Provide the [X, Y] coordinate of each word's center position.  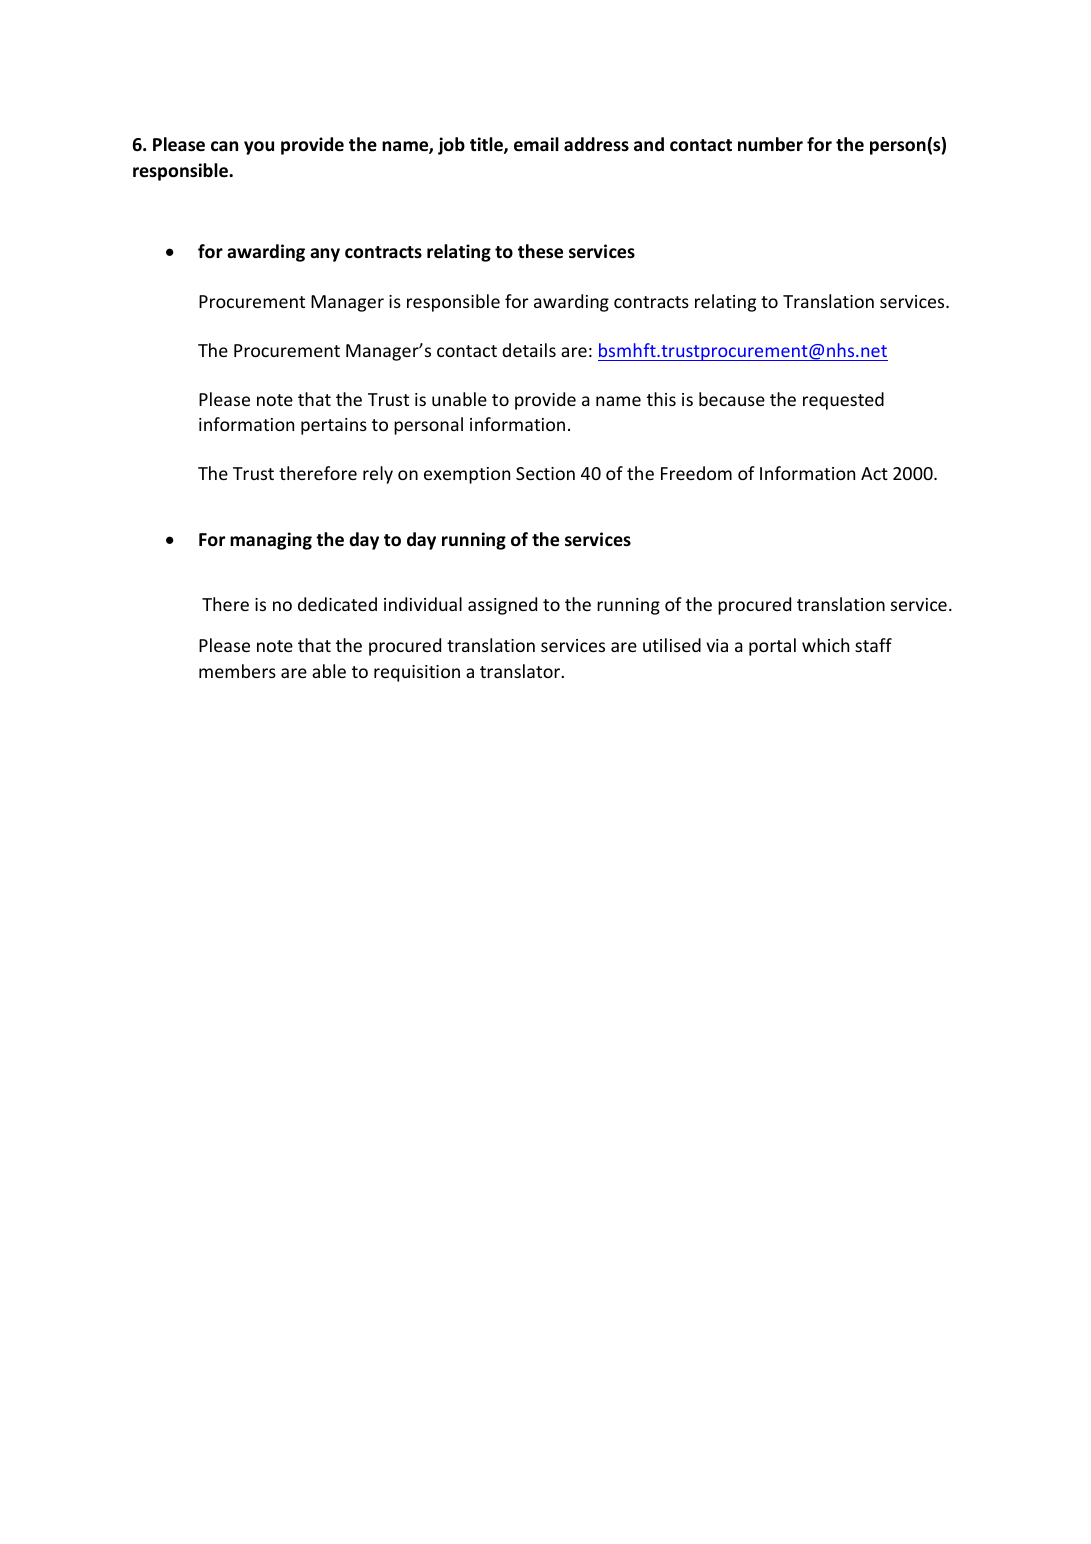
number [770, 144]
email [536, 144]
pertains [334, 426]
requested [843, 401]
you [259, 148]
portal [772, 647]
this [661, 399]
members [237, 671]
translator [521, 671]
